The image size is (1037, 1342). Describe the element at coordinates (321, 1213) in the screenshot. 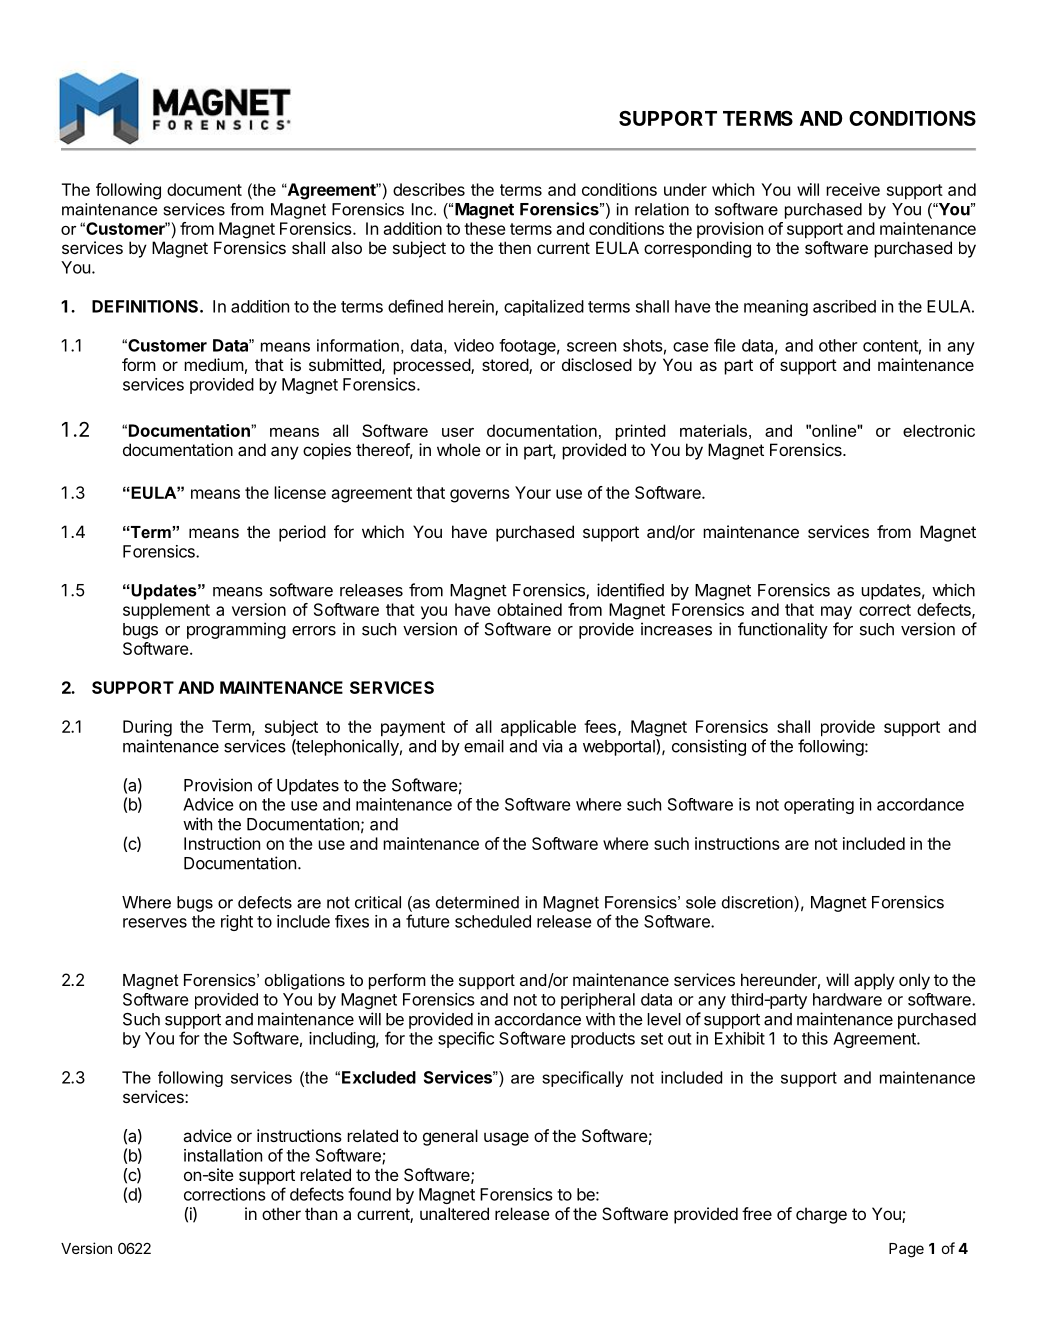

I see `than` at that location.
